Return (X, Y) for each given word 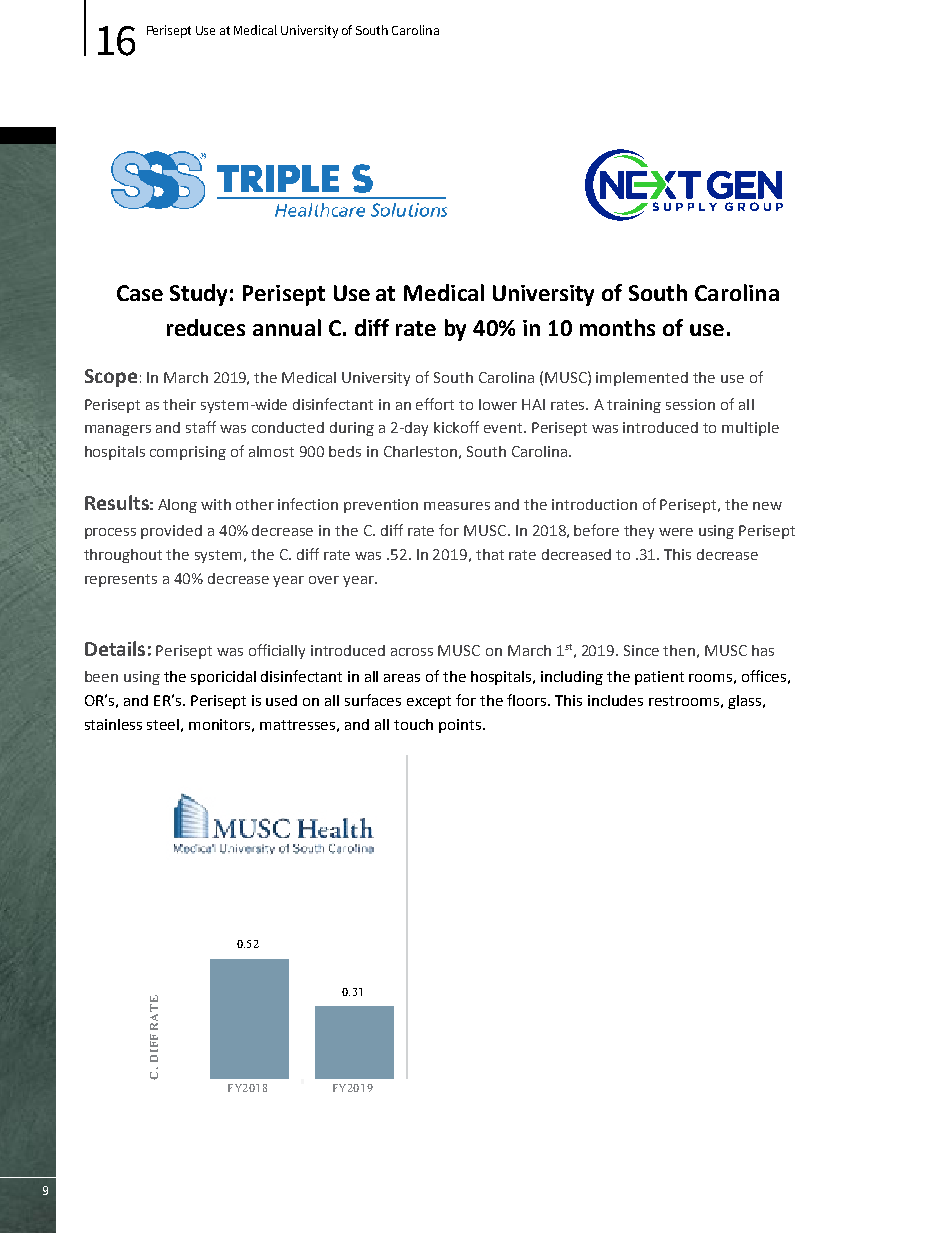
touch (413, 724)
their (179, 404)
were (676, 532)
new (767, 506)
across (412, 652)
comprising (188, 453)
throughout (123, 556)
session (690, 404)
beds (345, 451)
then (679, 650)
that (490, 554)
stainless (113, 724)
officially (277, 651)
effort (435, 404)
